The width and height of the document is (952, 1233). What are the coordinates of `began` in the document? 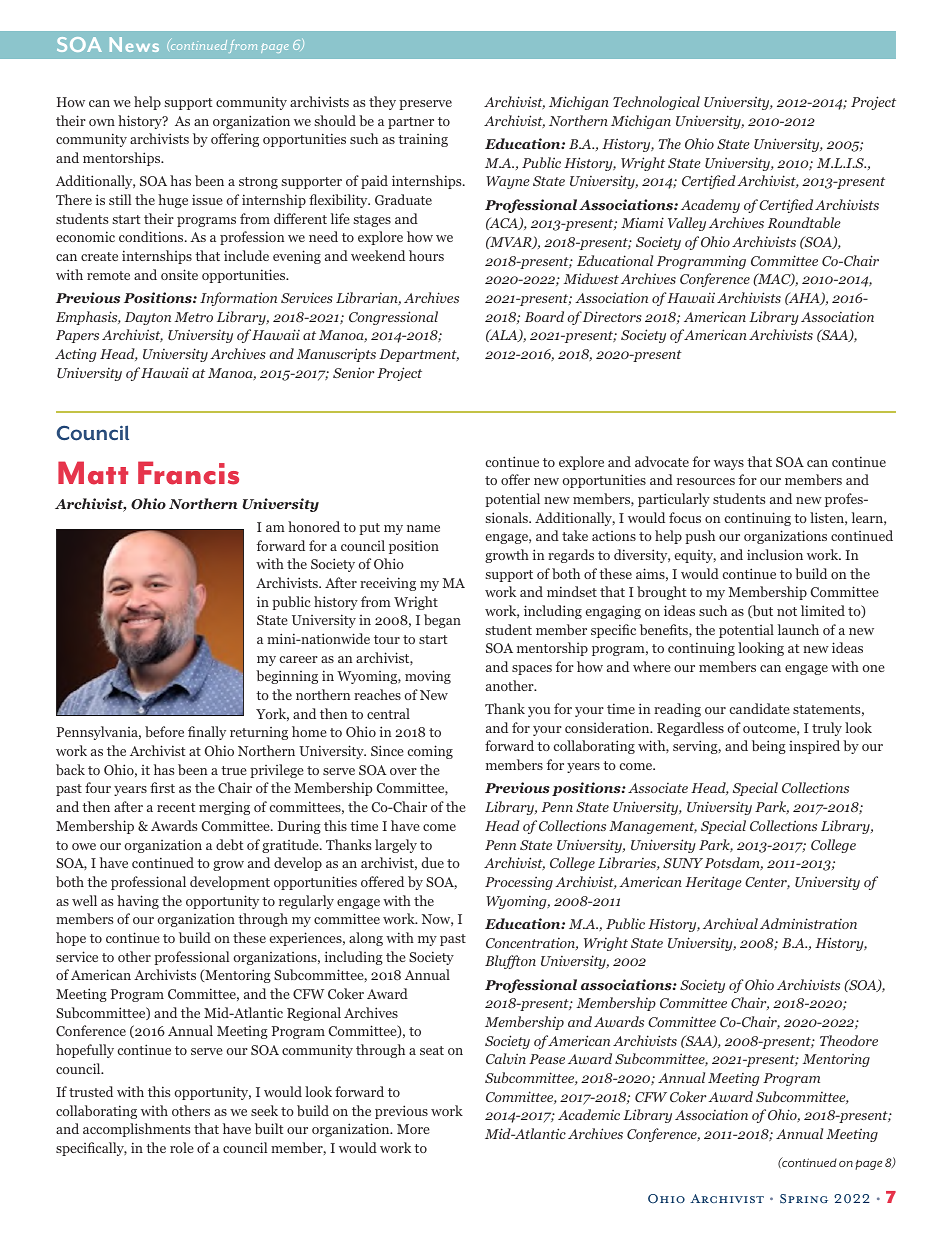 It's located at (442, 621).
